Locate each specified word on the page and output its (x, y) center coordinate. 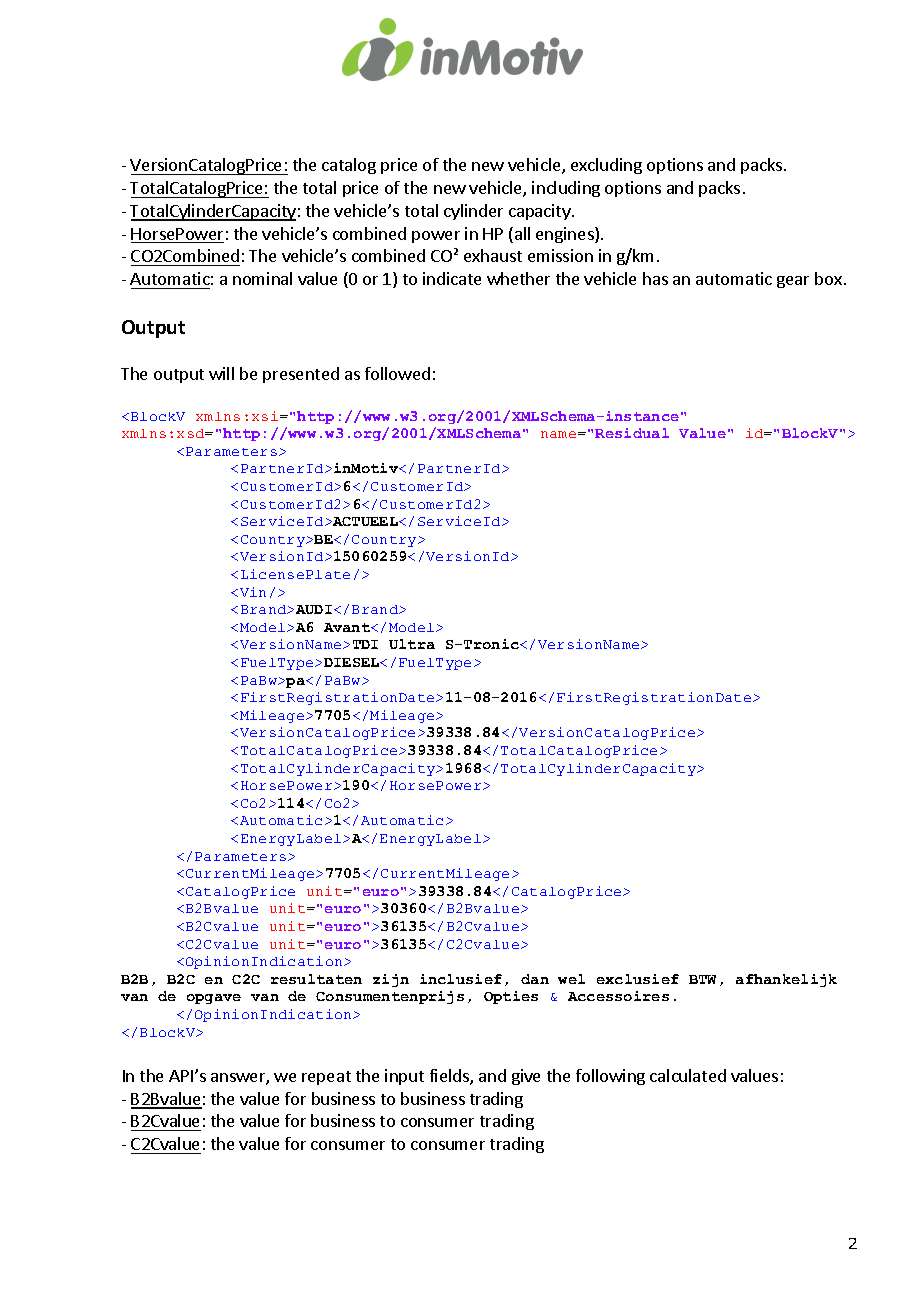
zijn (391, 980)
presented (301, 375)
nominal (262, 278)
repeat (326, 1078)
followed (397, 373)
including (566, 189)
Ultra (412, 644)
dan (535, 979)
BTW (702, 979)
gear (793, 282)
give (526, 1077)
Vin (253, 592)
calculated (688, 1075)
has (655, 278)
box (828, 278)
